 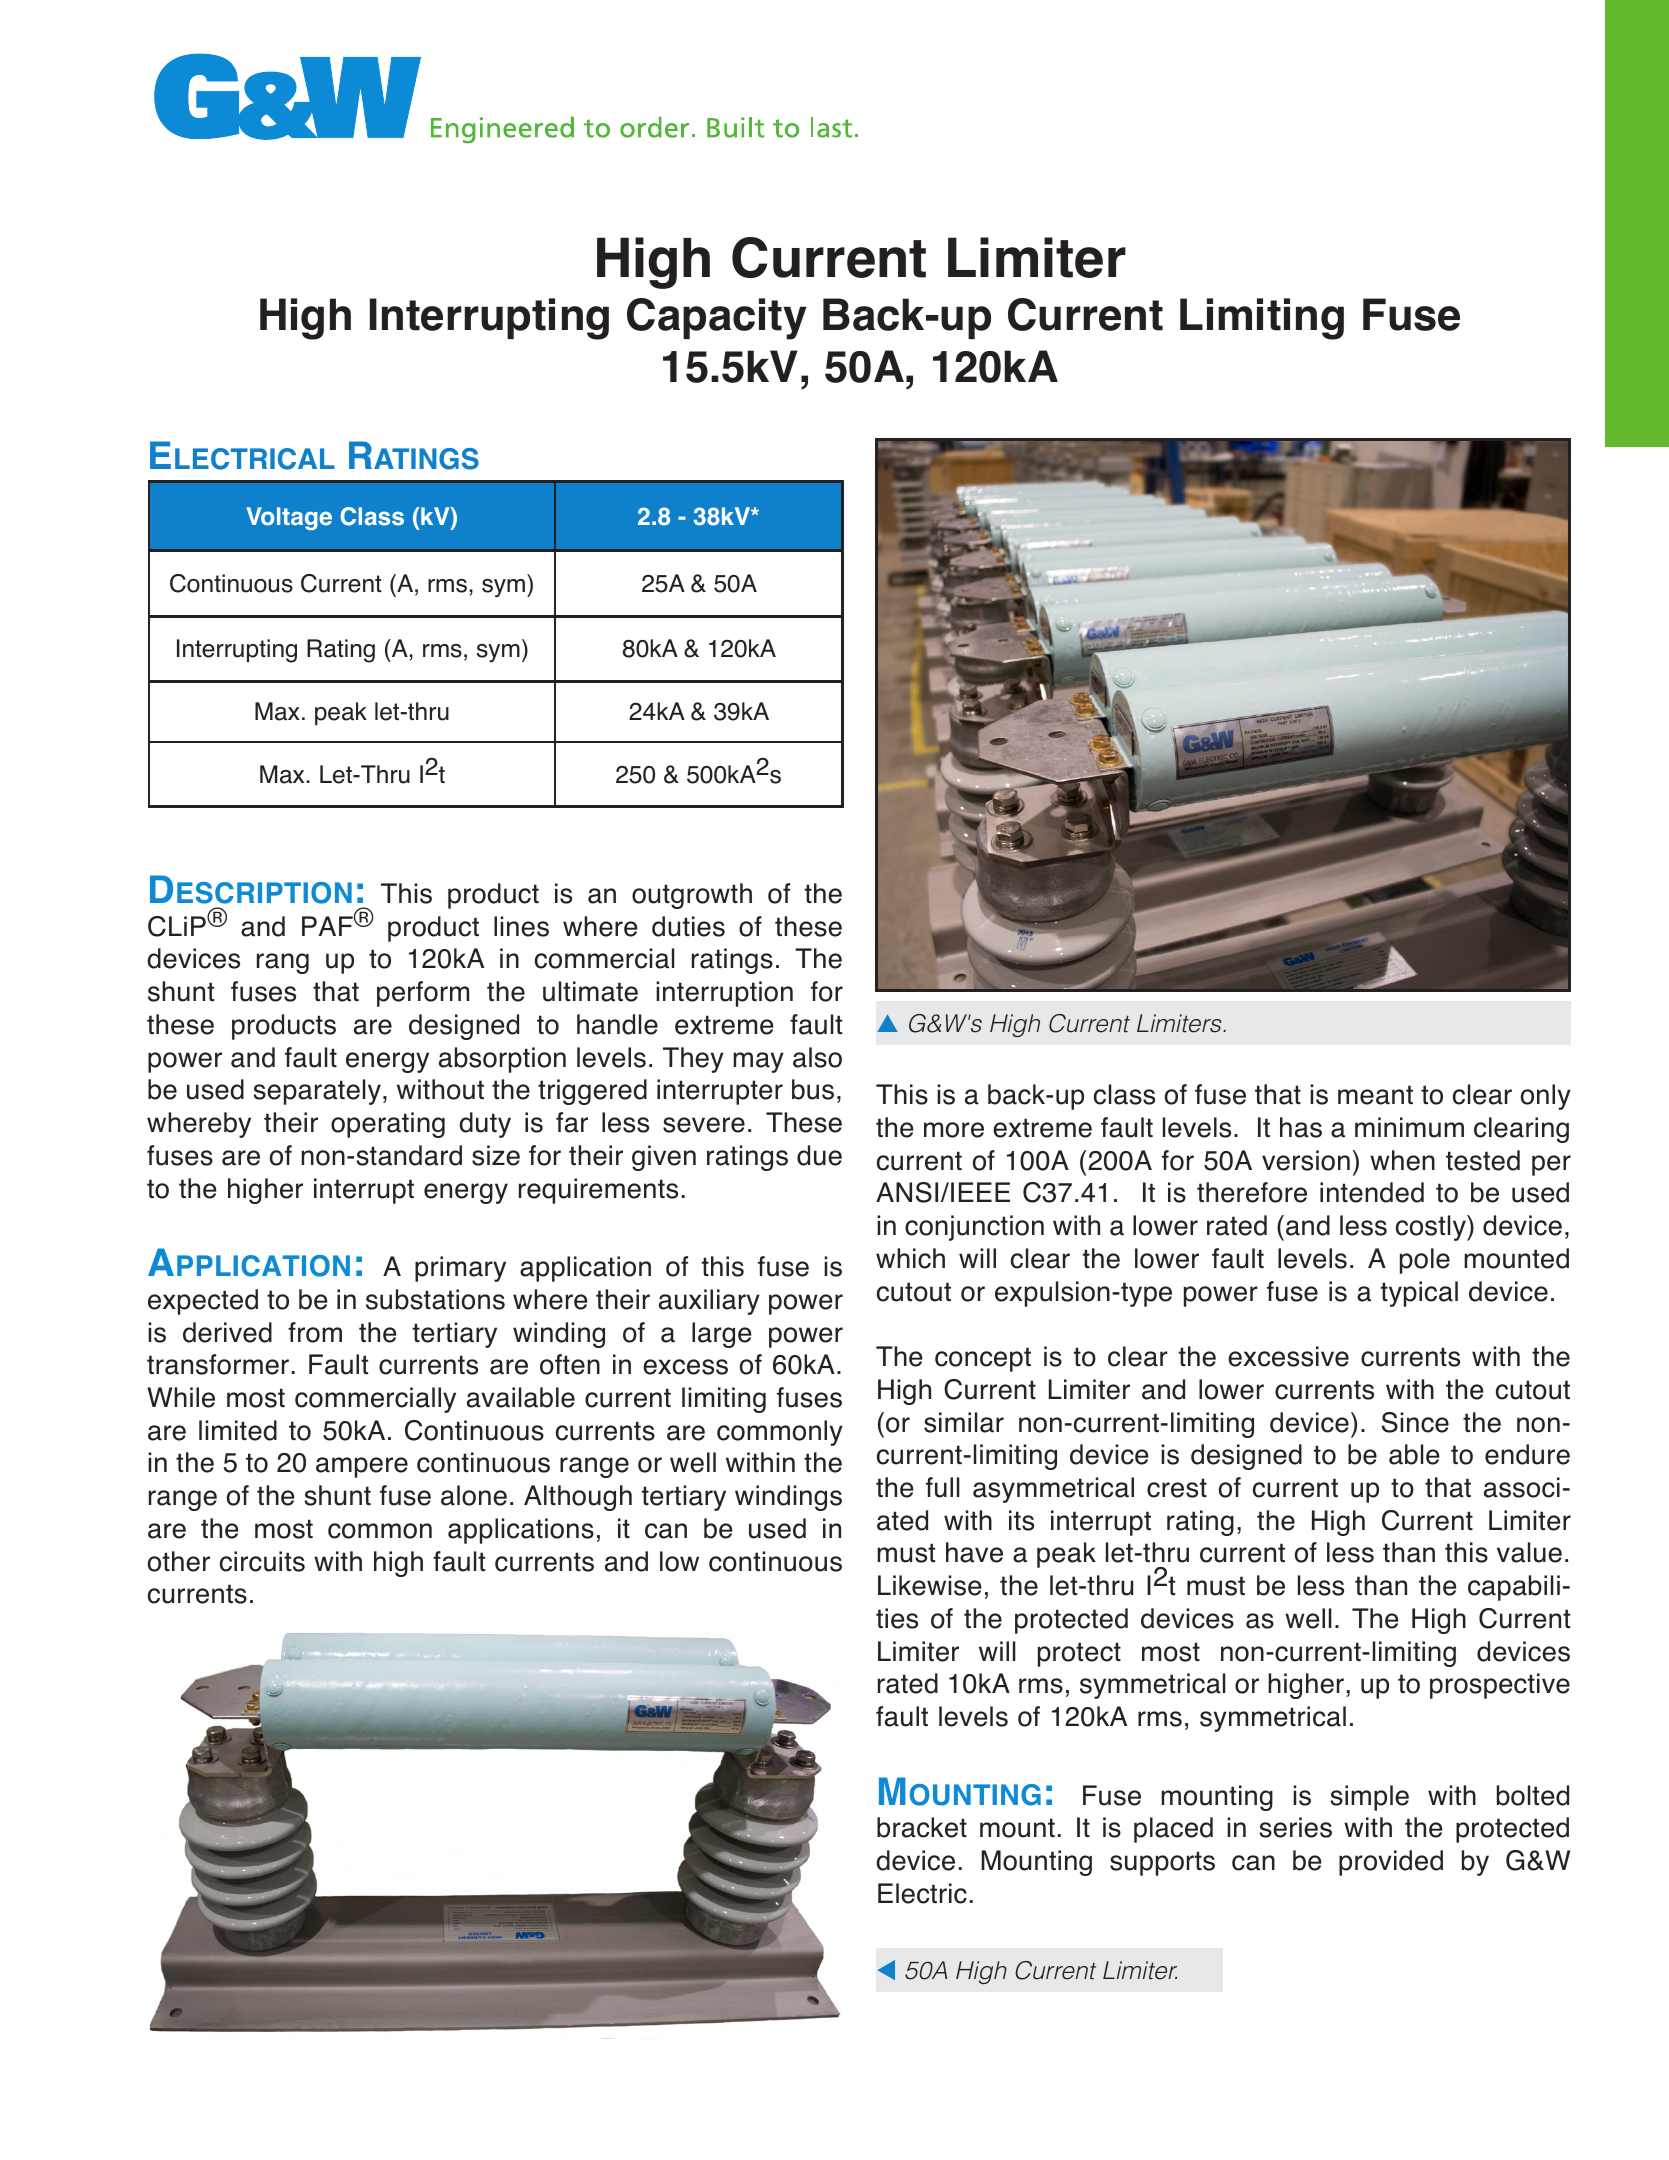 What do you see at coordinates (717, 319) in the screenshot?
I see `Capacity` at bounding box center [717, 319].
